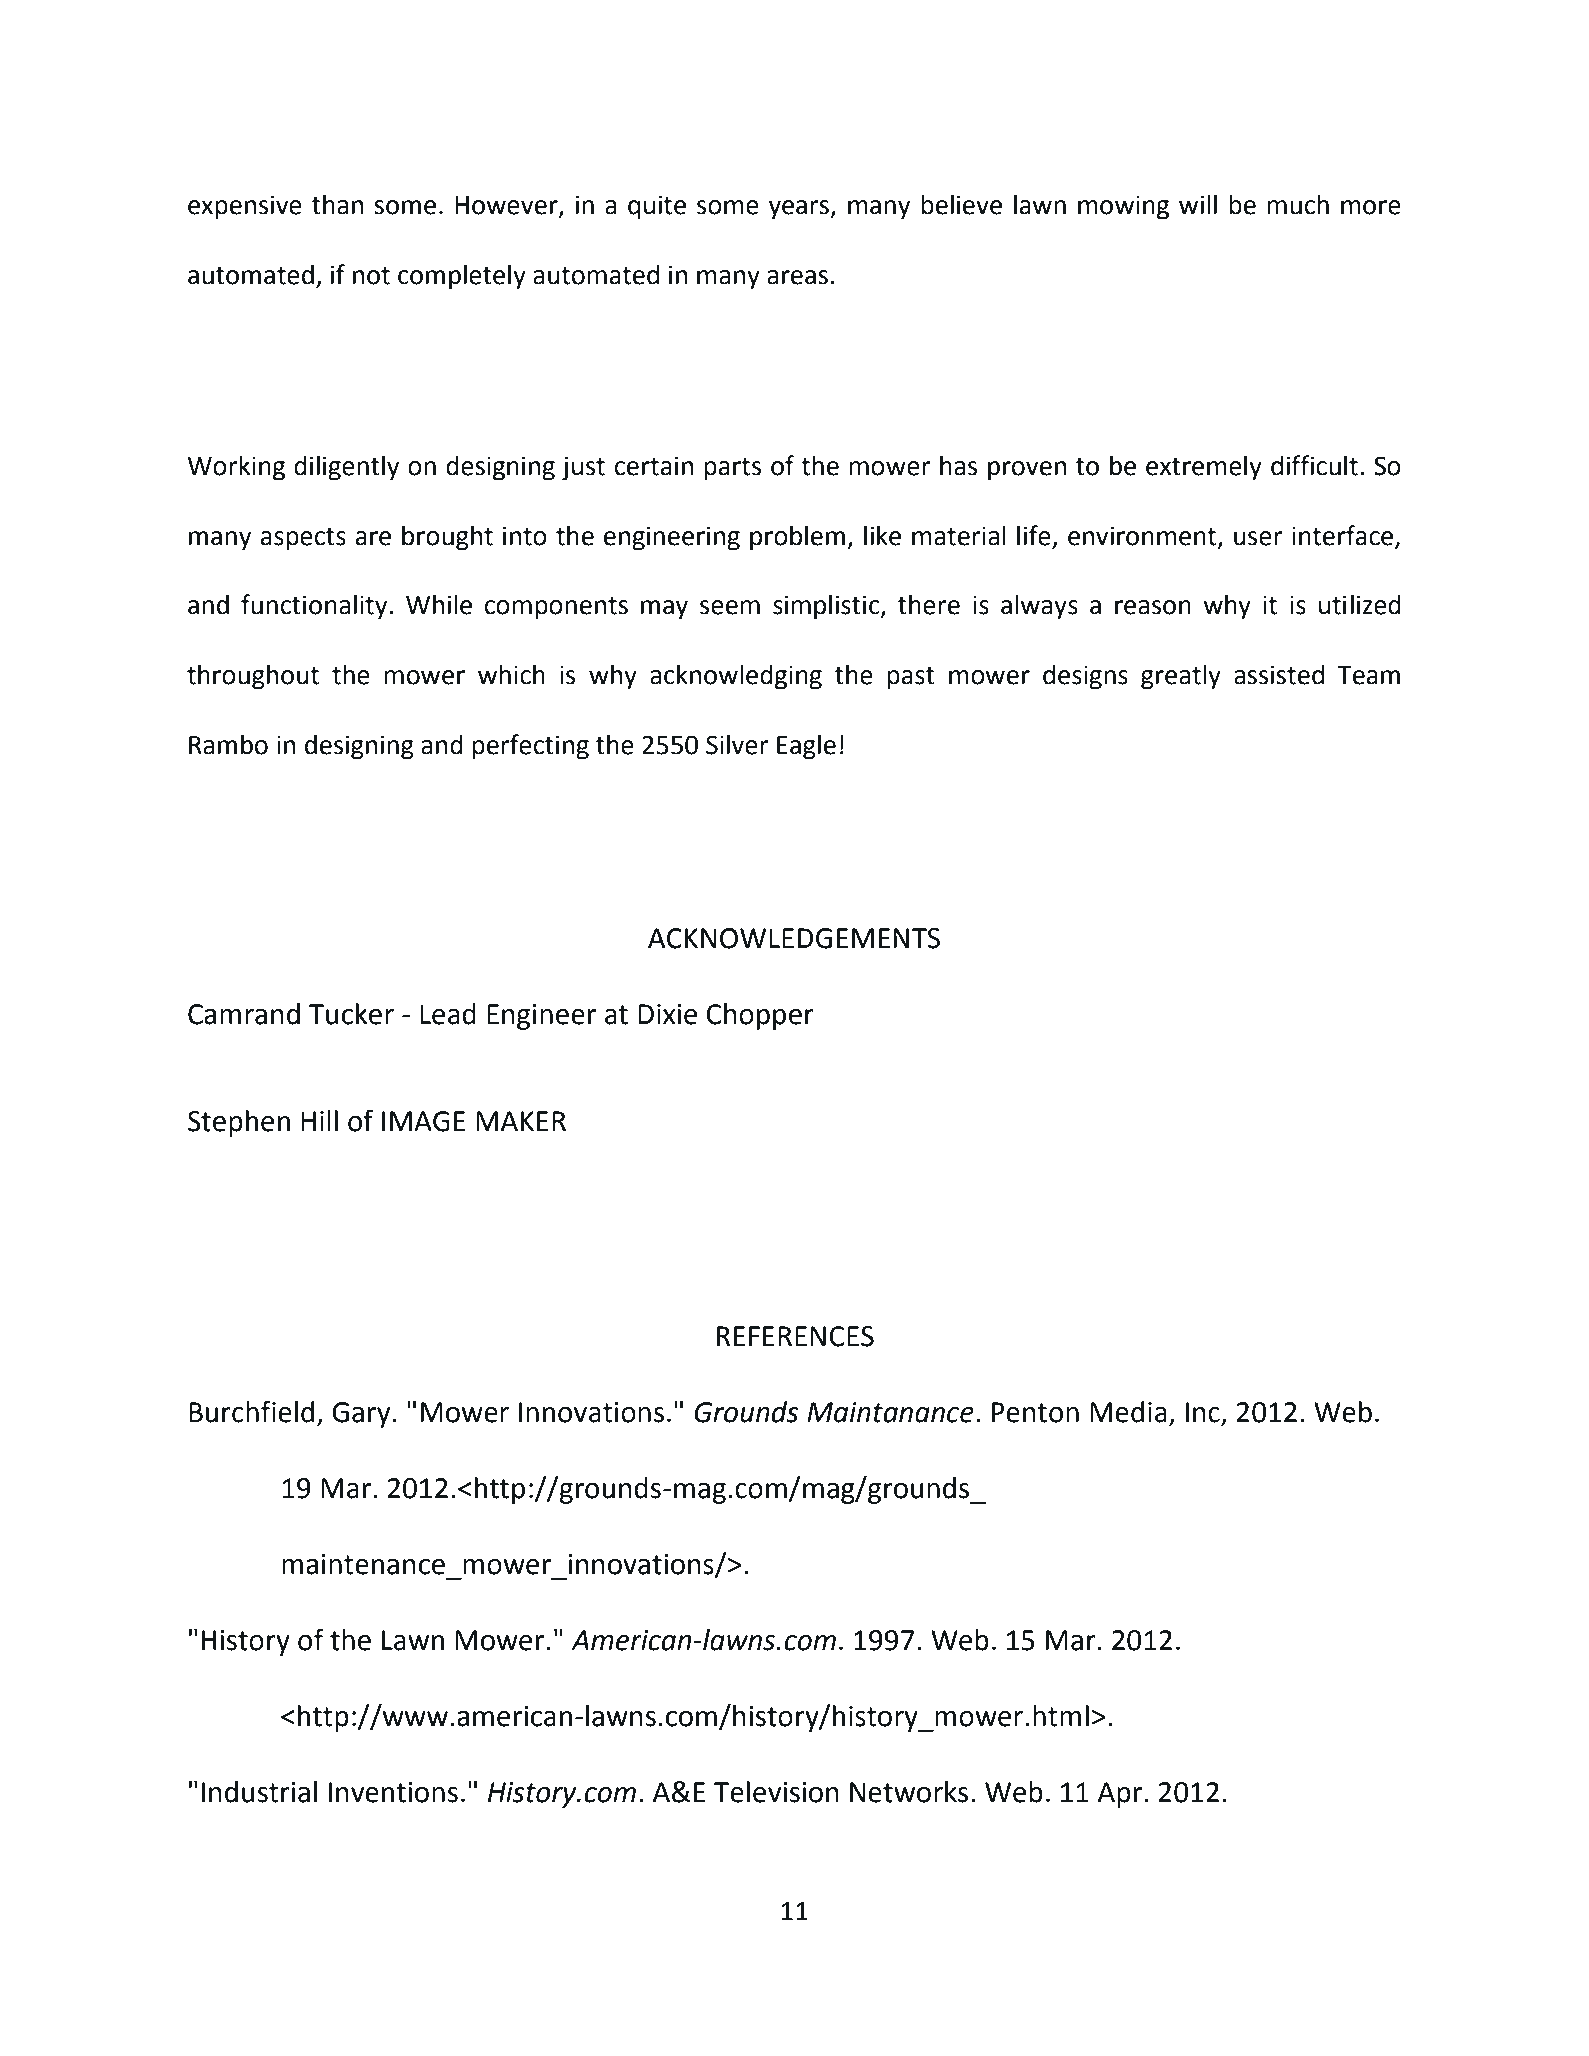 Image resolution: width=1589 pixels, height=2056 pixels. Describe the element at coordinates (760, 1016) in the screenshot. I see `Chopper` at that location.
